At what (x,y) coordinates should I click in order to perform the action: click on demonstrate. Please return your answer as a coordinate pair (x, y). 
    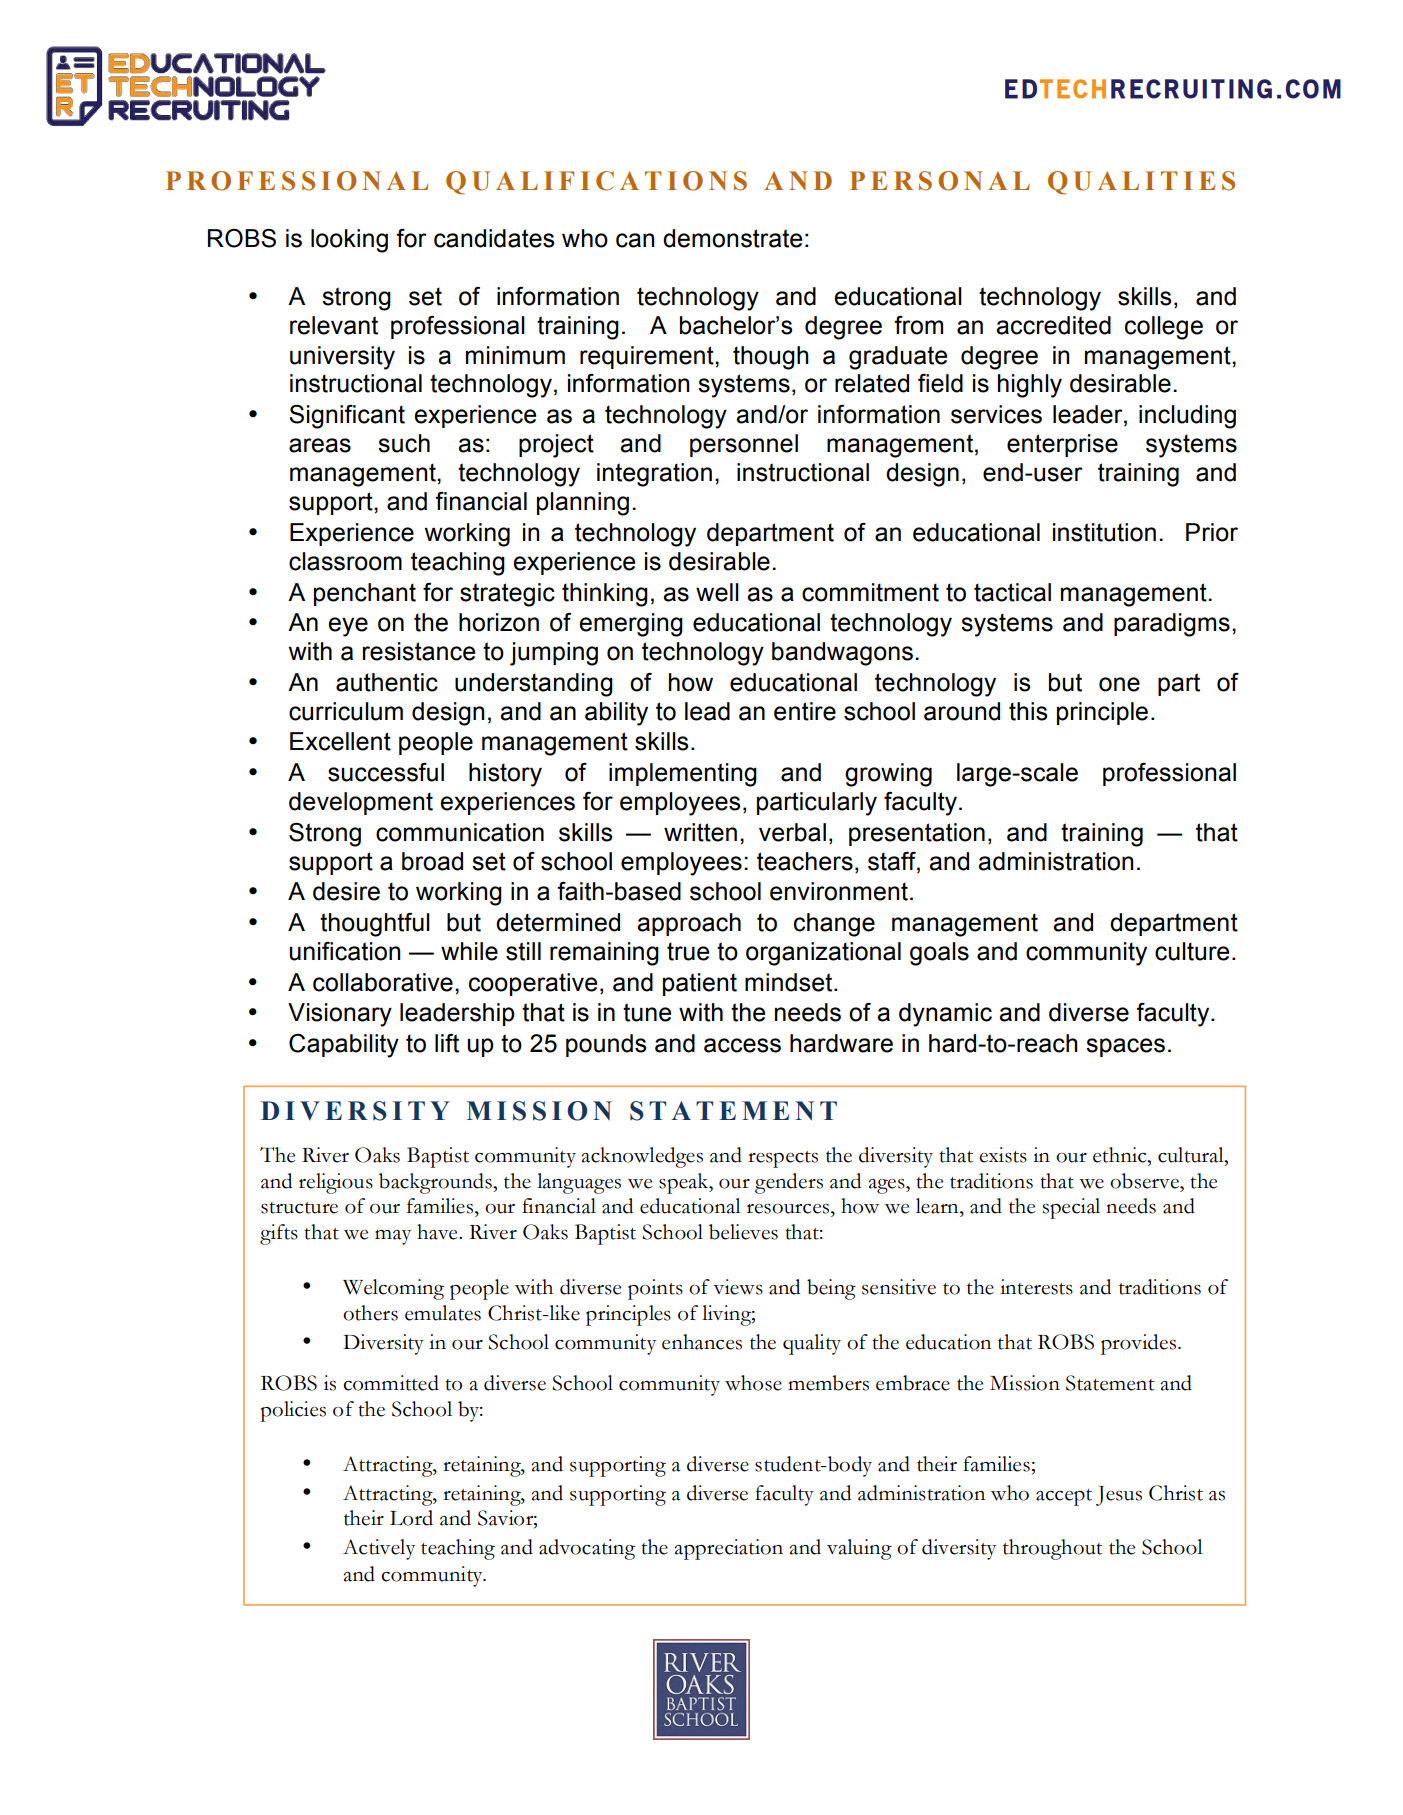
    Looking at the image, I should click on (732, 238).
